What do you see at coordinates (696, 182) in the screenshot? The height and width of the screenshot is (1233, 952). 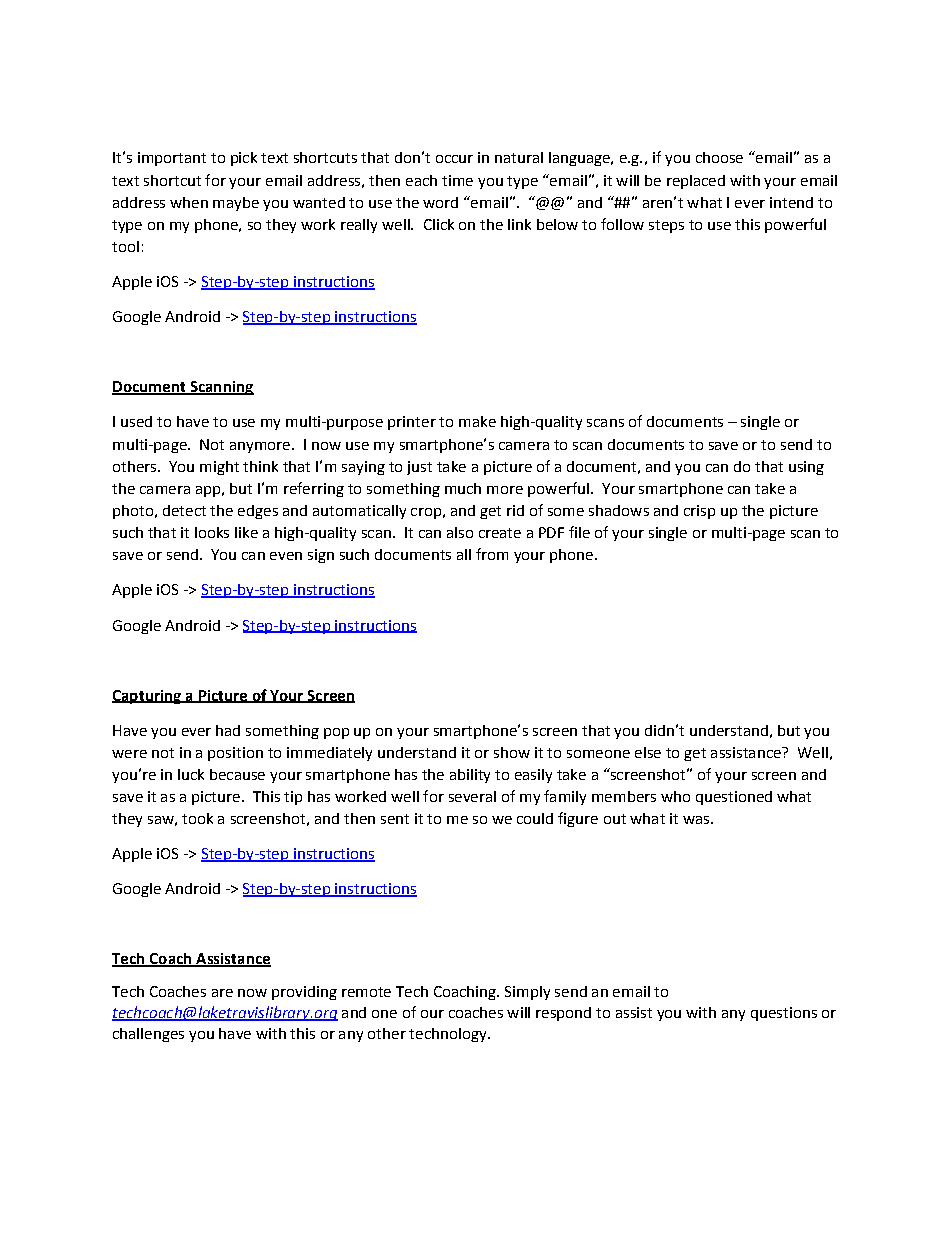 I see `replaced` at bounding box center [696, 182].
